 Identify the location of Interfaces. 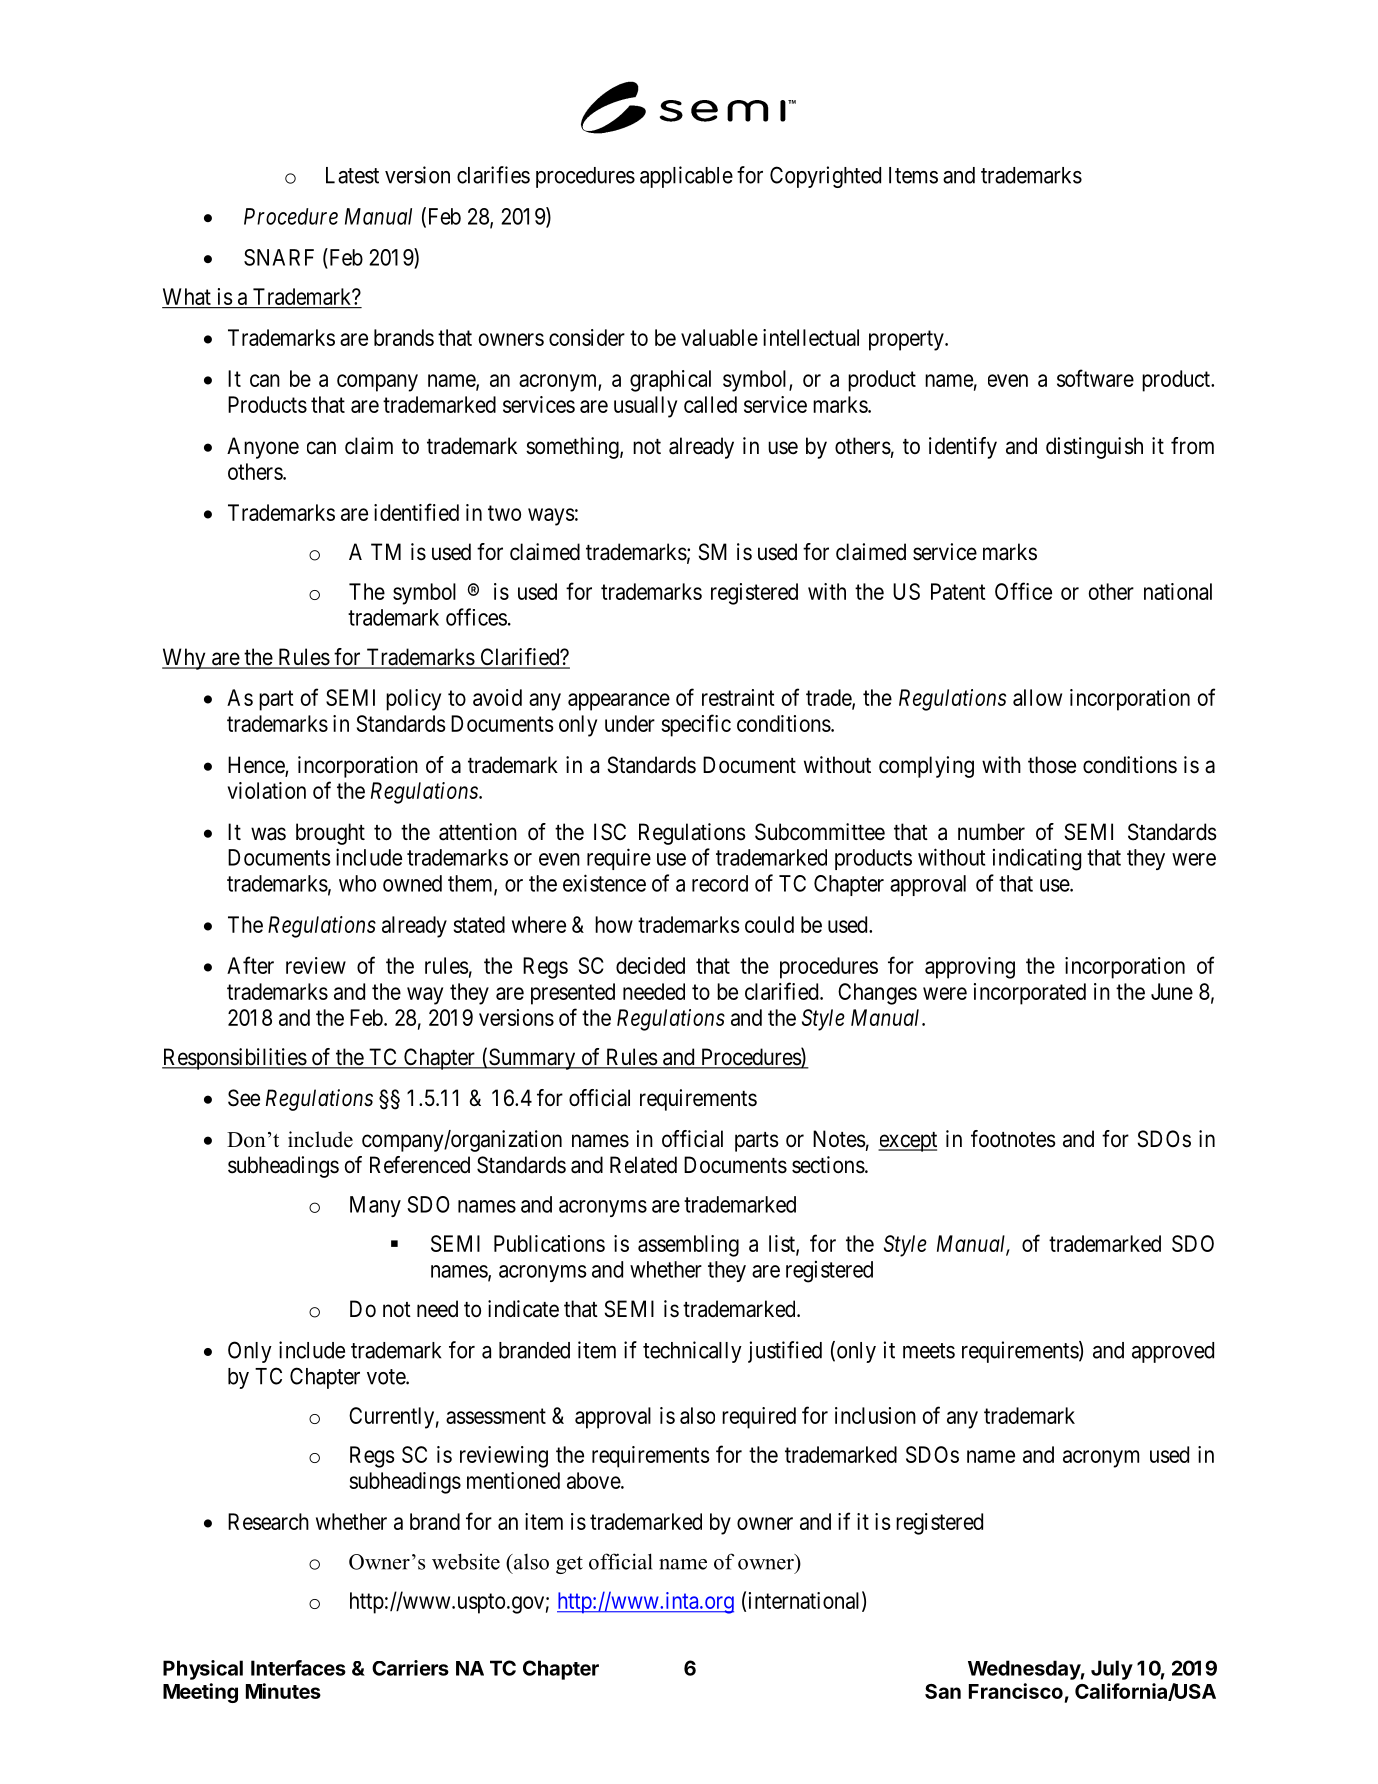
(298, 1668).
